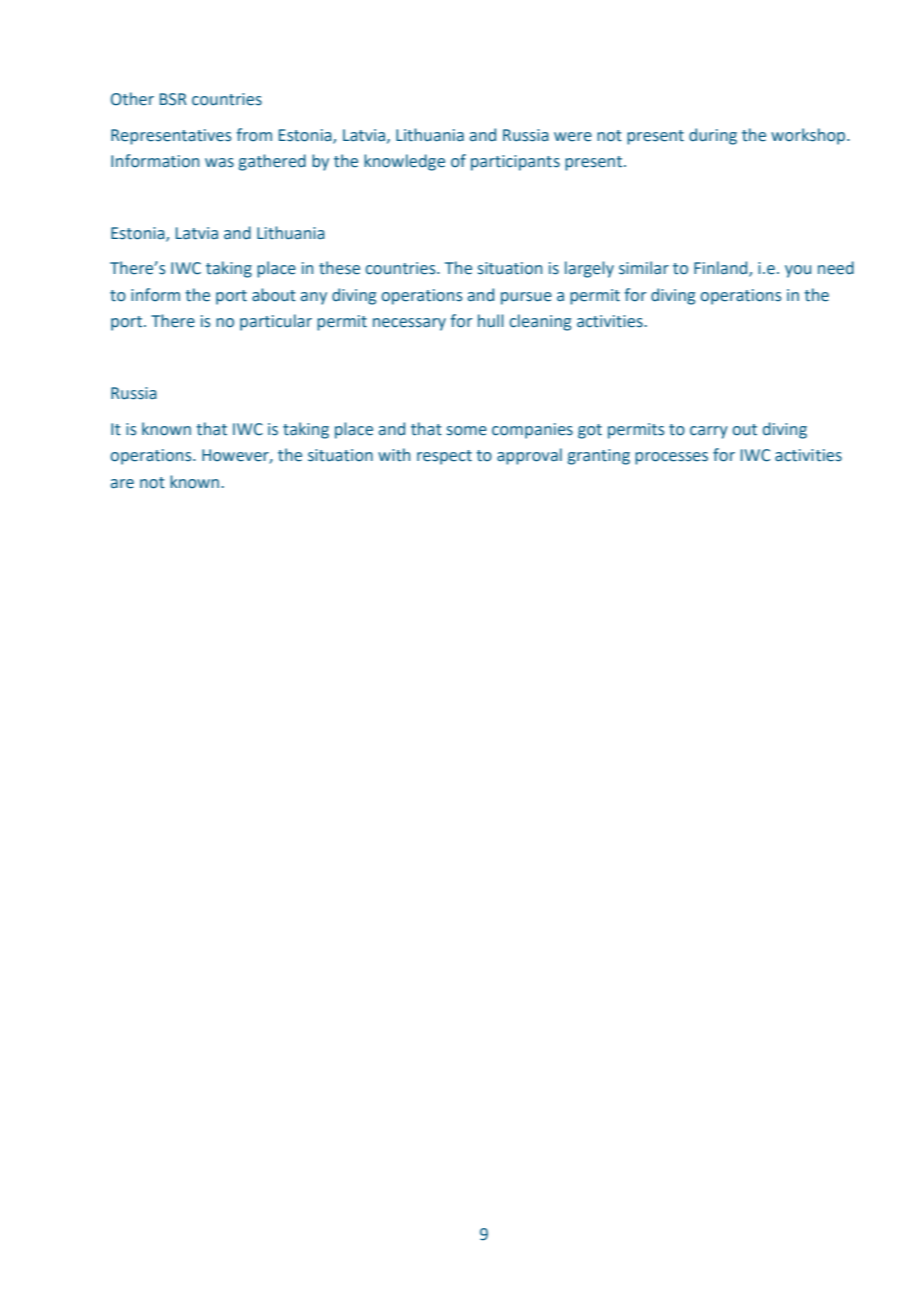 The image size is (924, 1309). What do you see at coordinates (274, 295) in the screenshot?
I see `about` at bounding box center [274, 295].
